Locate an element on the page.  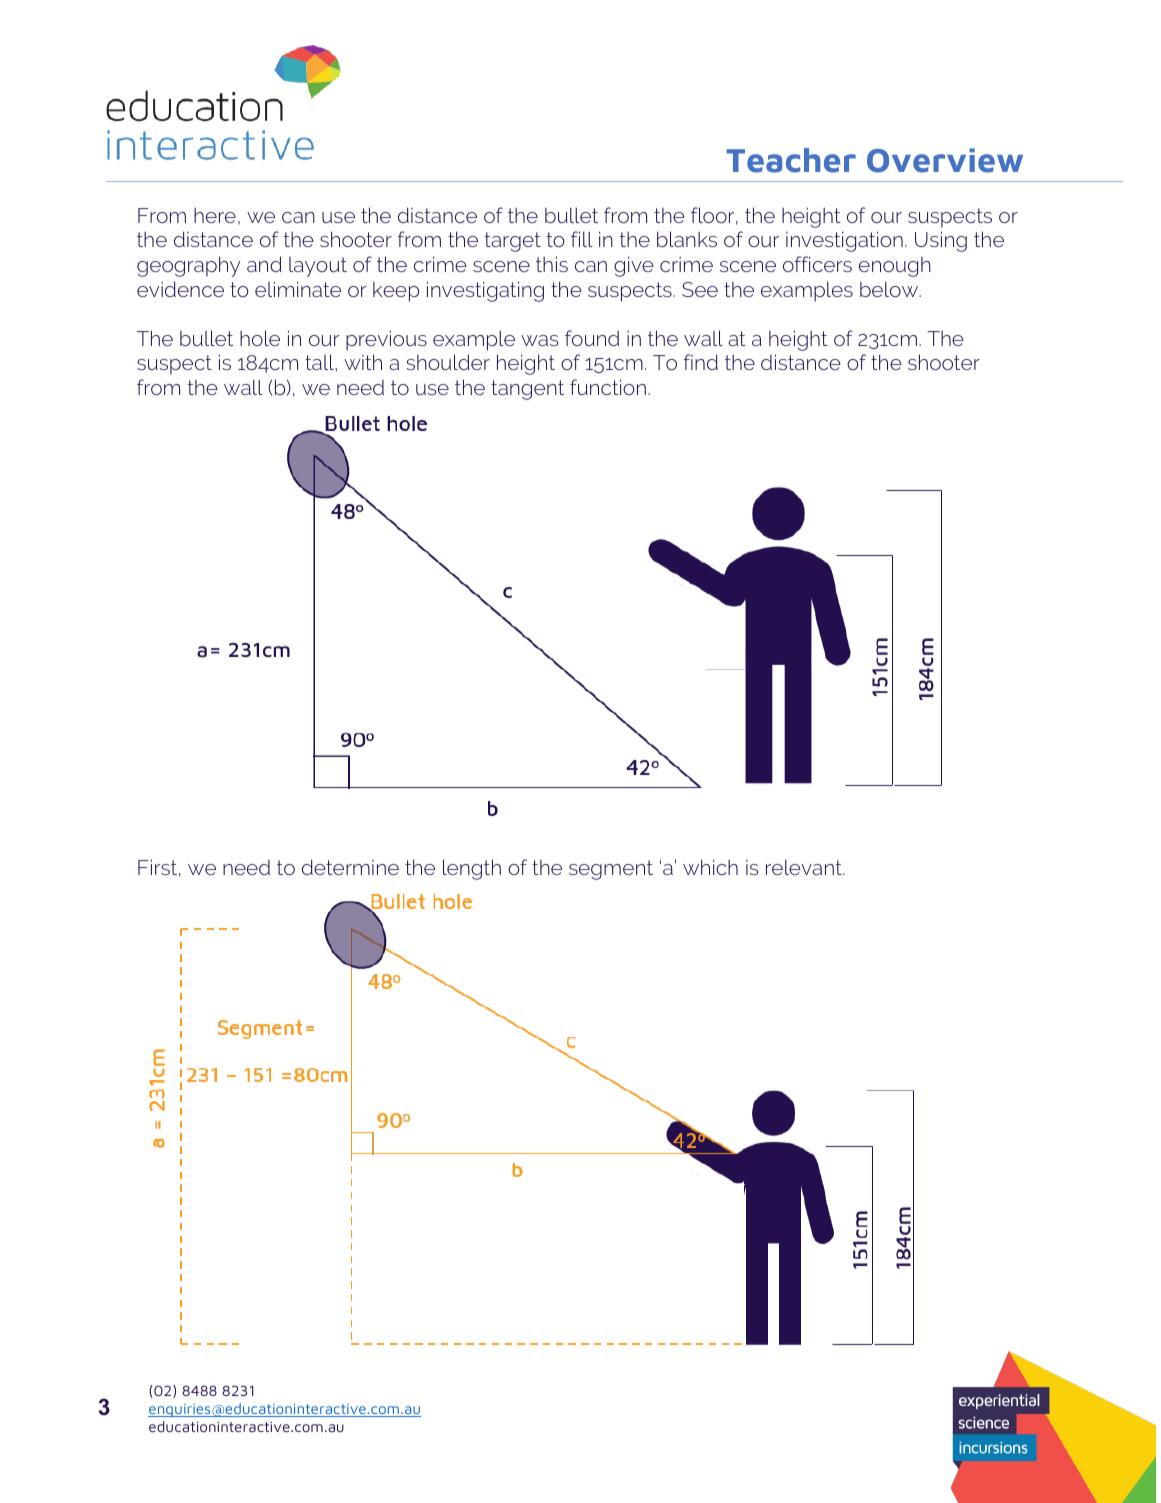
relevant is located at coordinates (805, 867).
